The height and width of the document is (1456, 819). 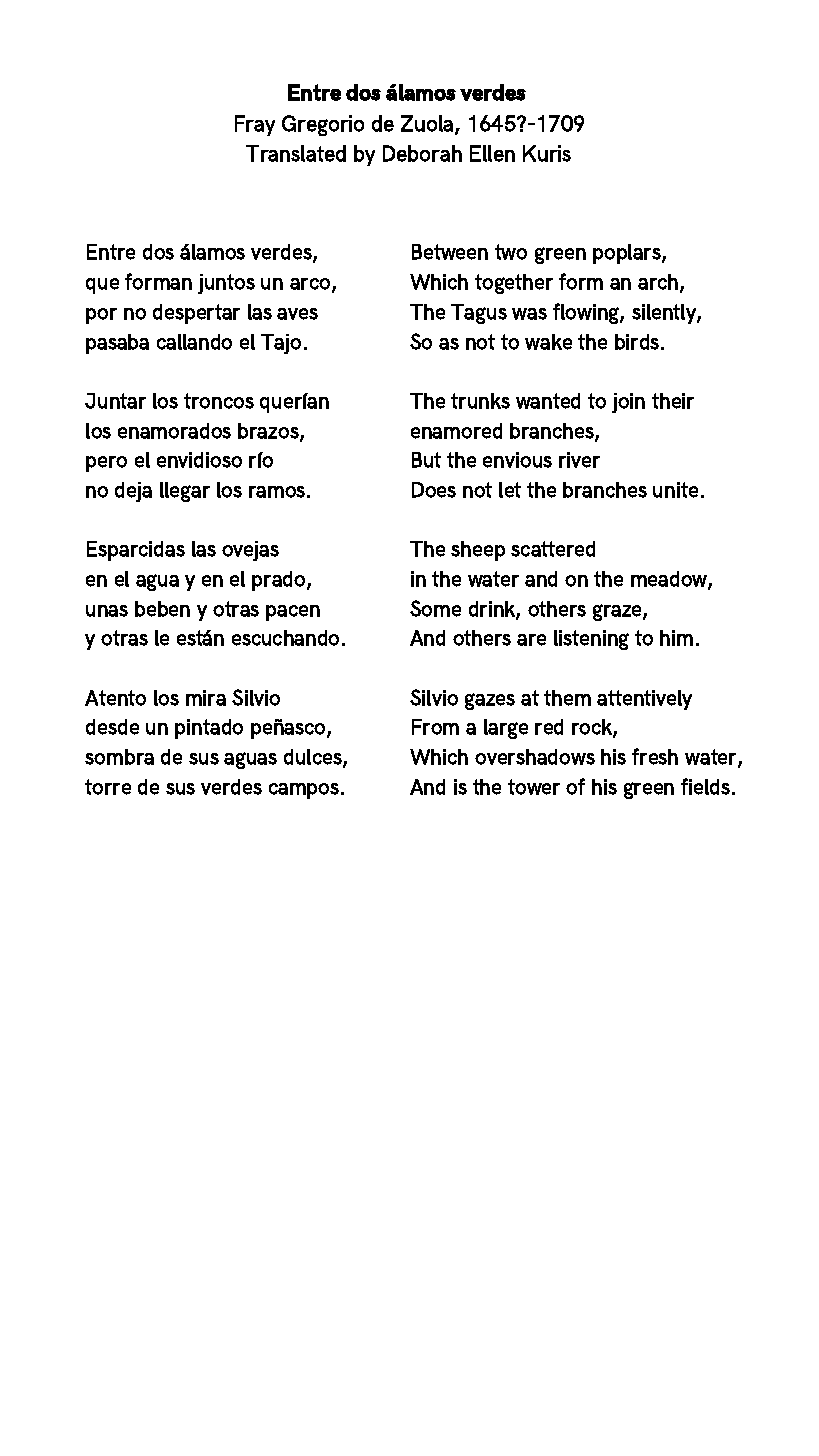 I want to click on Deborah, so click(x=422, y=153).
